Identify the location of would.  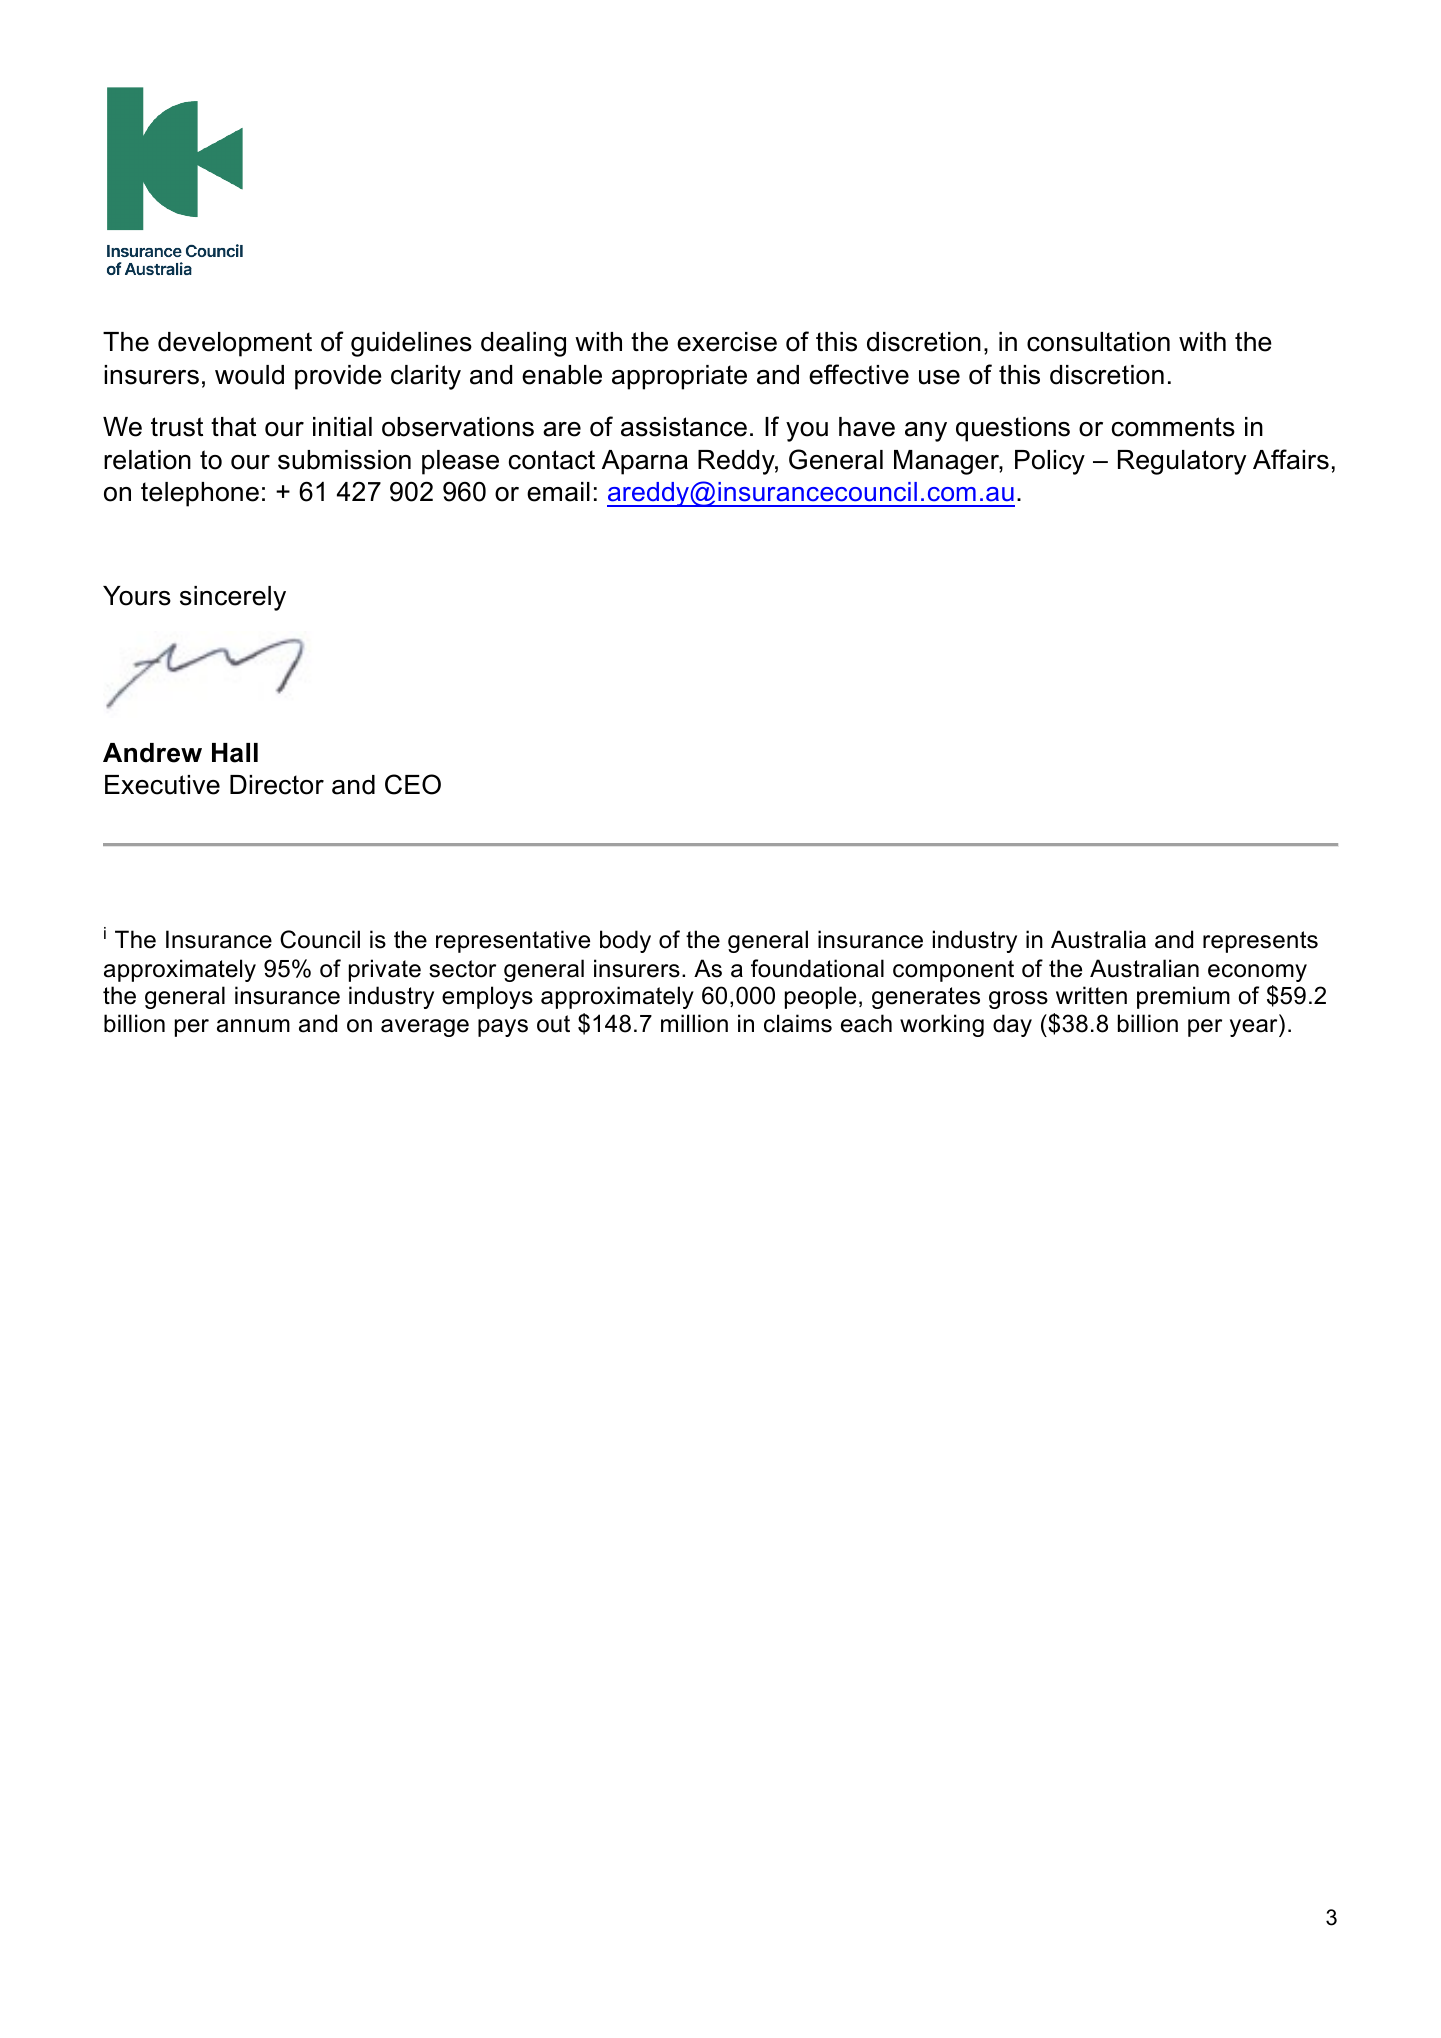
(249, 375).
